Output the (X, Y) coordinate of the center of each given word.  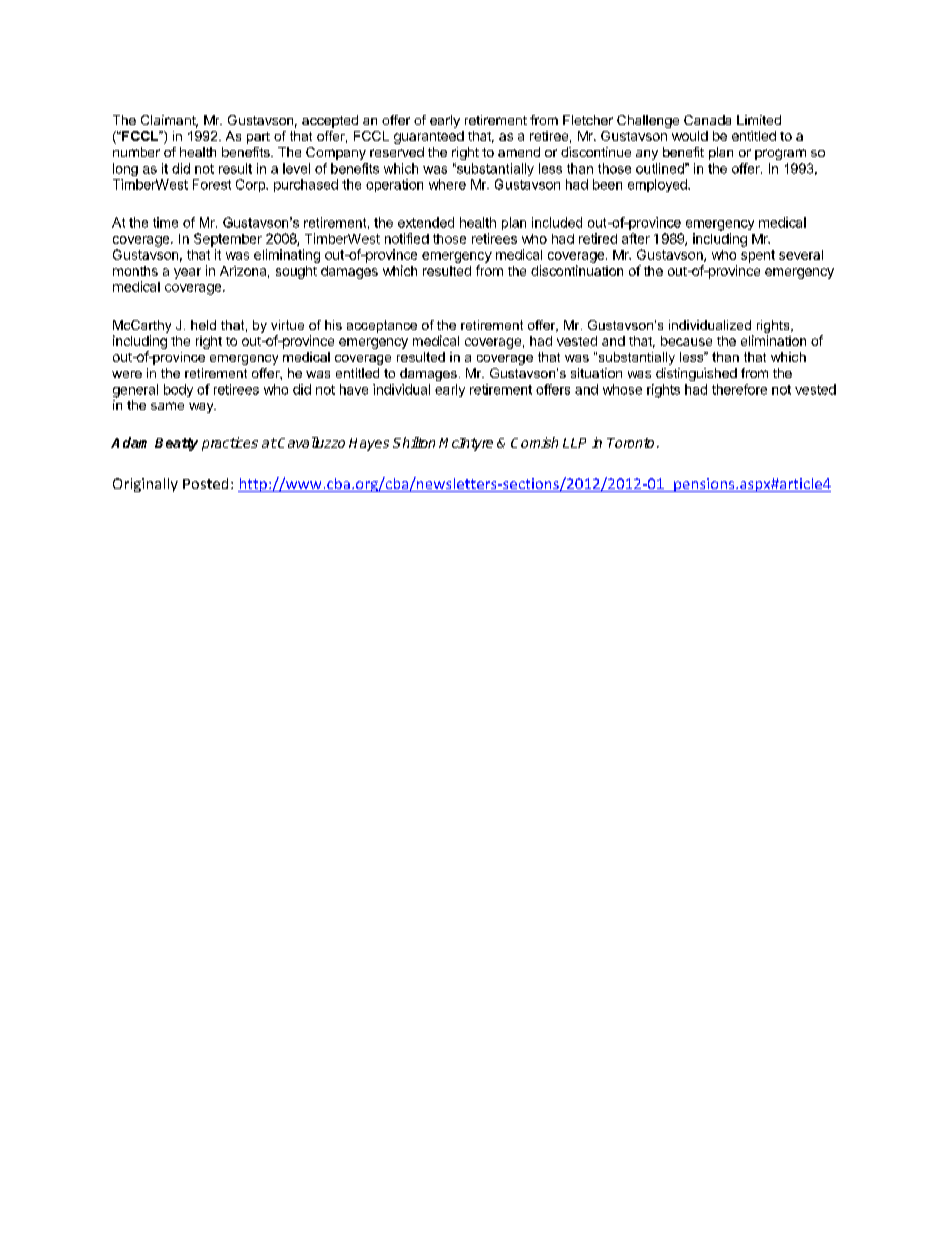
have (354, 389)
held (203, 325)
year (187, 273)
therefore (739, 389)
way (202, 408)
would (690, 136)
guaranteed (429, 137)
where (447, 184)
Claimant (169, 121)
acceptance (382, 326)
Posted (205, 483)
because (686, 341)
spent (758, 256)
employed (658, 185)
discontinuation (577, 270)
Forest (212, 184)
